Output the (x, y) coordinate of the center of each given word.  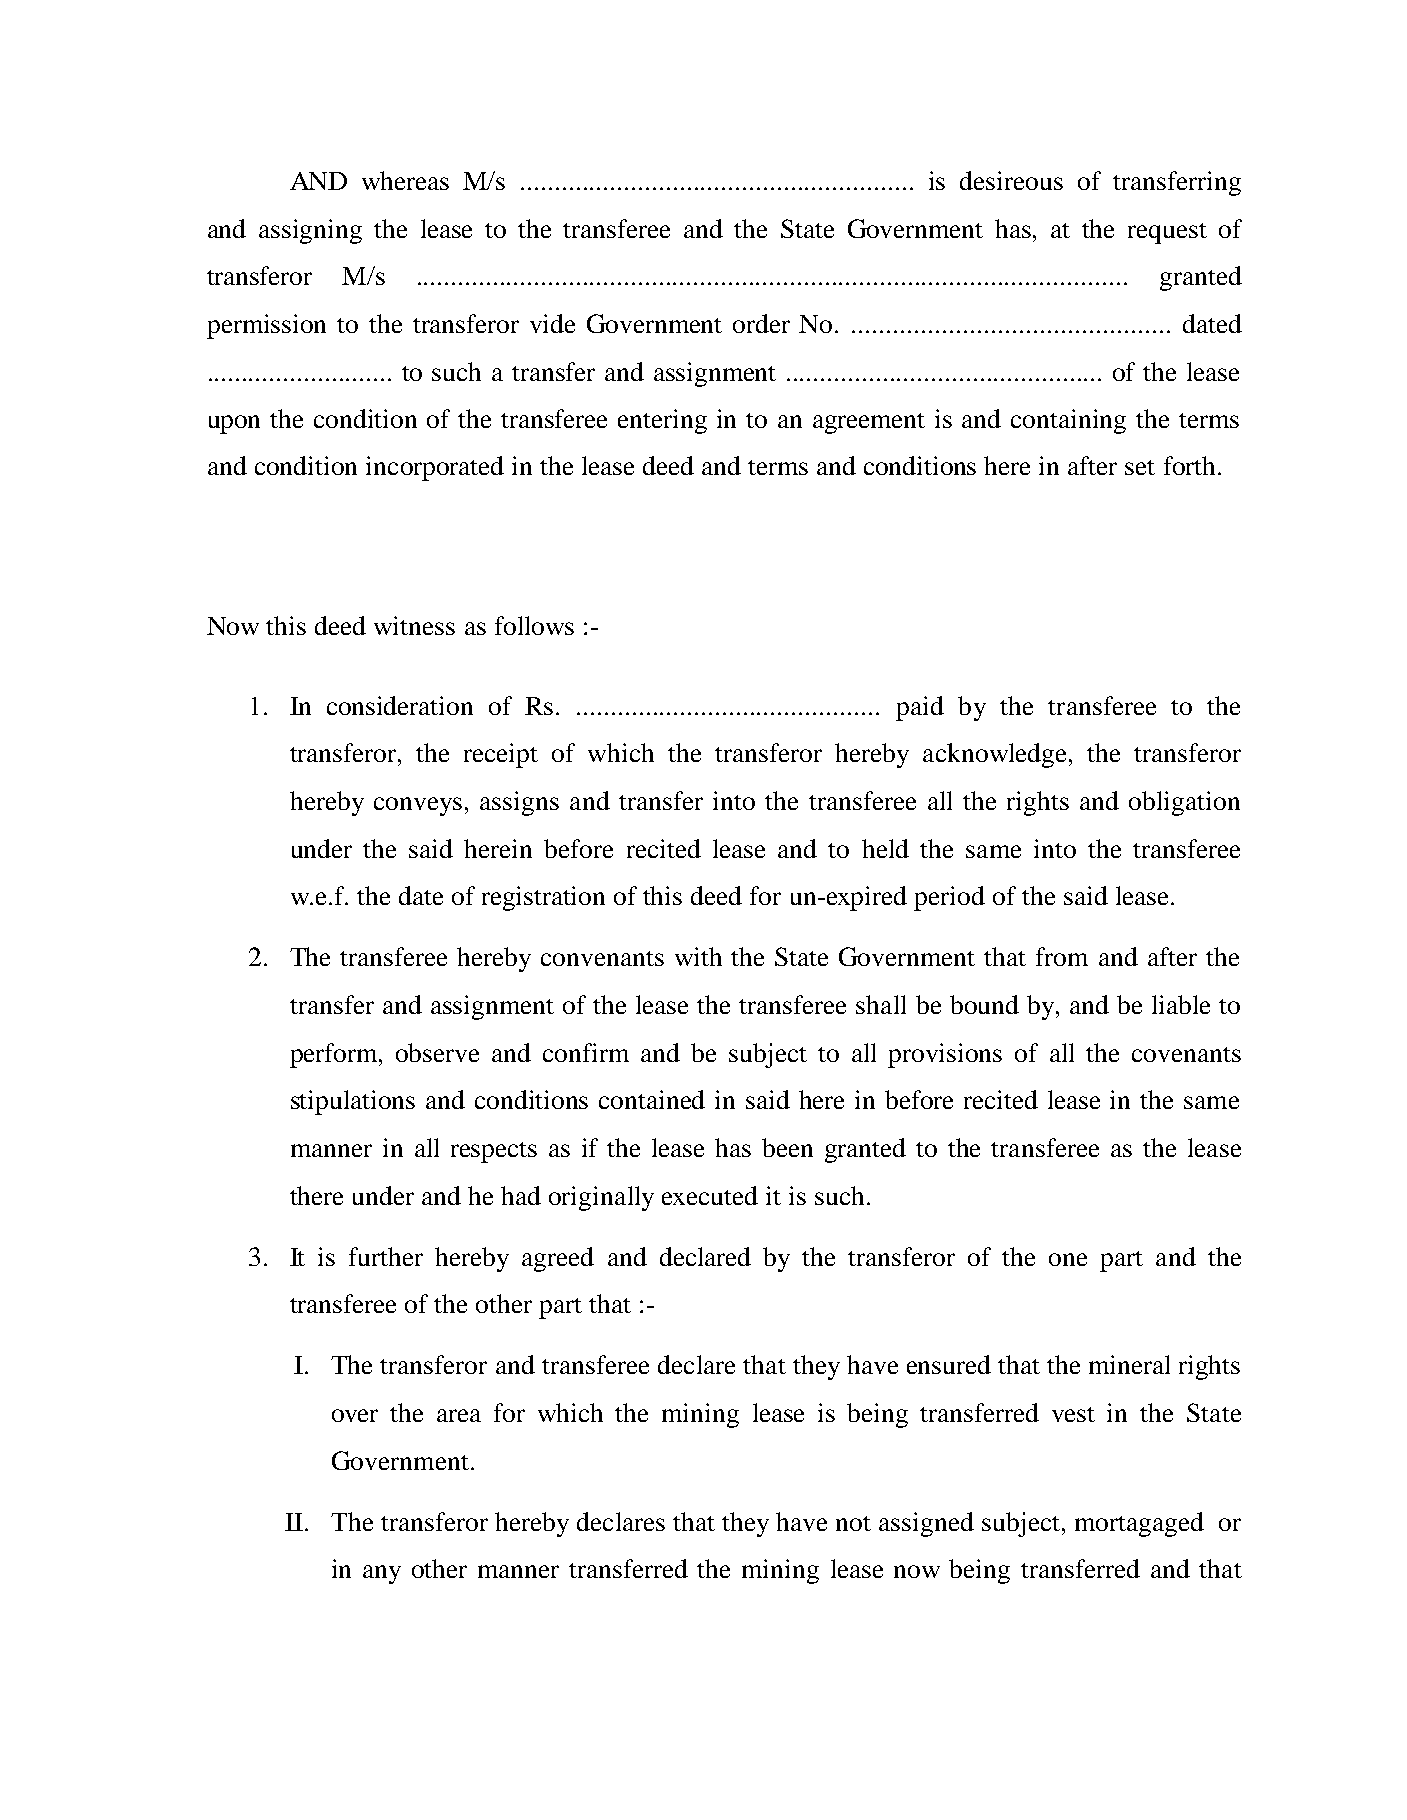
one (1068, 1259)
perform (335, 1055)
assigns (519, 803)
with (698, 956)
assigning (310, 231)
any (382, 1574)
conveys (418, 806)
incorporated (435, 468)
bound (984, 1004)
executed (710, 1195)
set (1140, 467)
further (386, 1256)
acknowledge (996, 755)
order (761, 323)
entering (662, 421)
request (1167, 233)
